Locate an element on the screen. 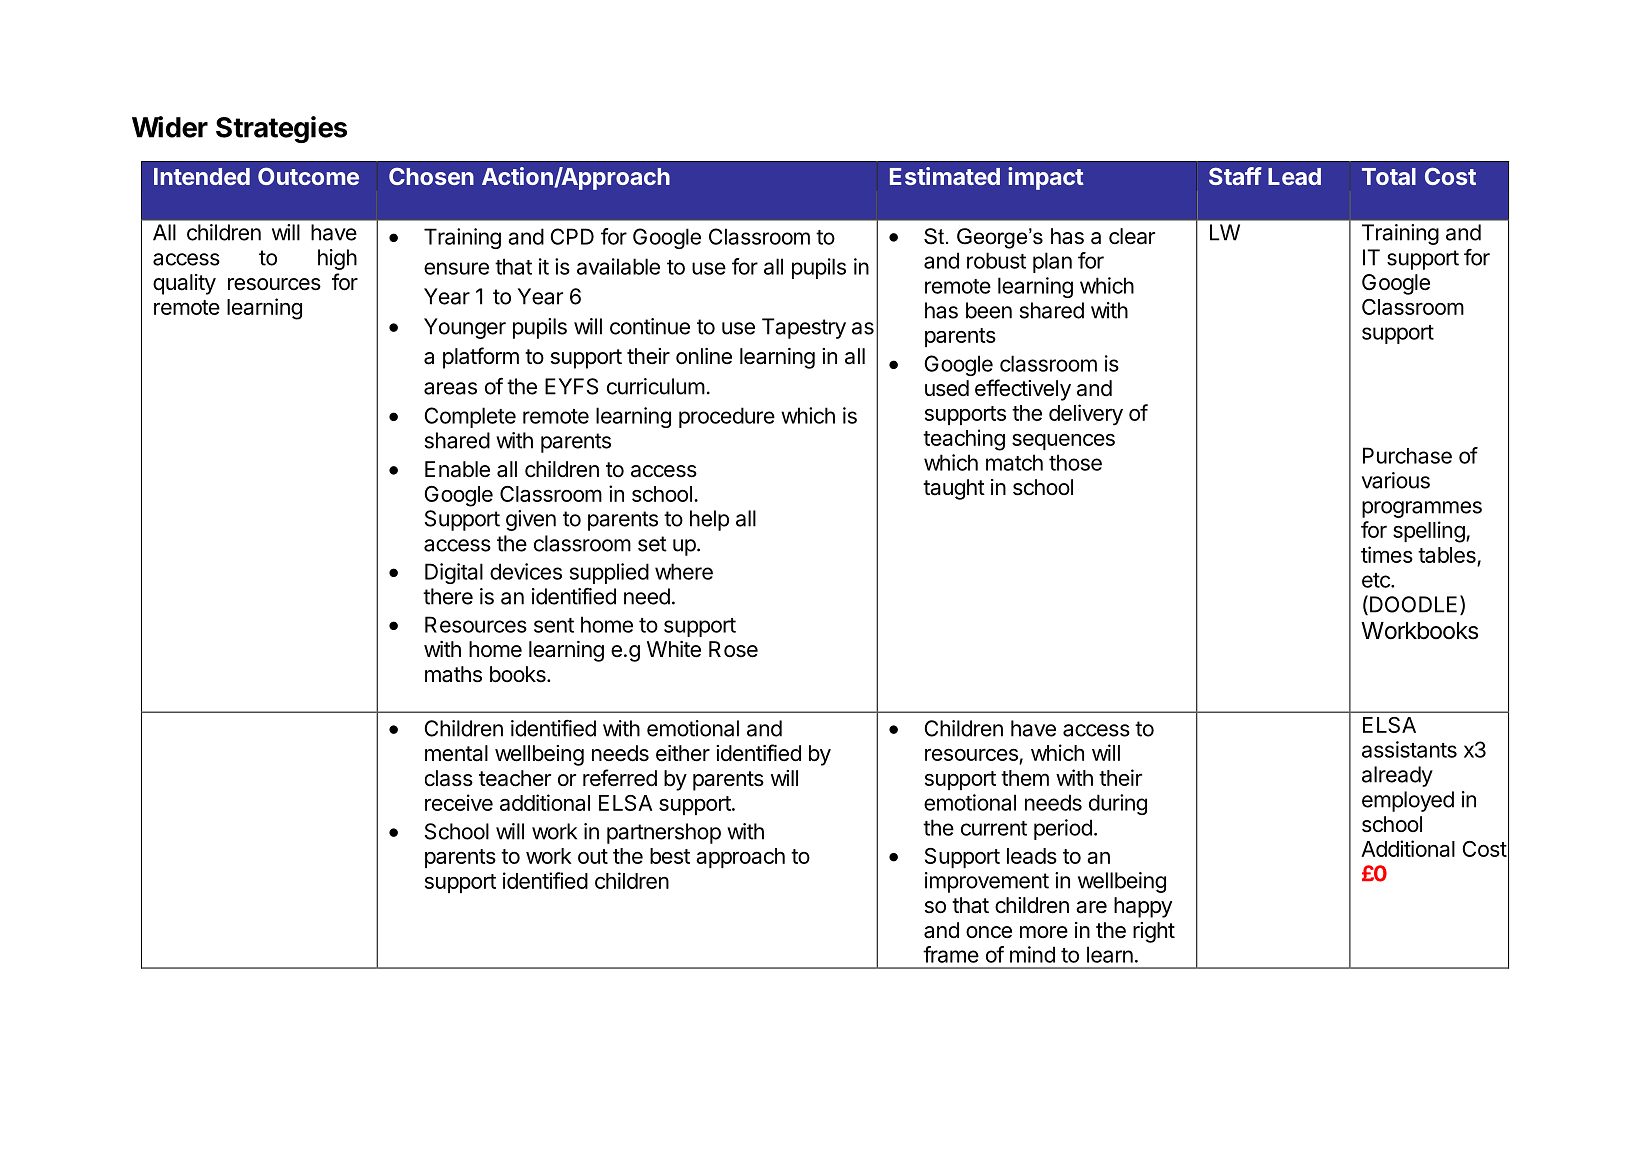  frame is located at coordinates (951, 954).
